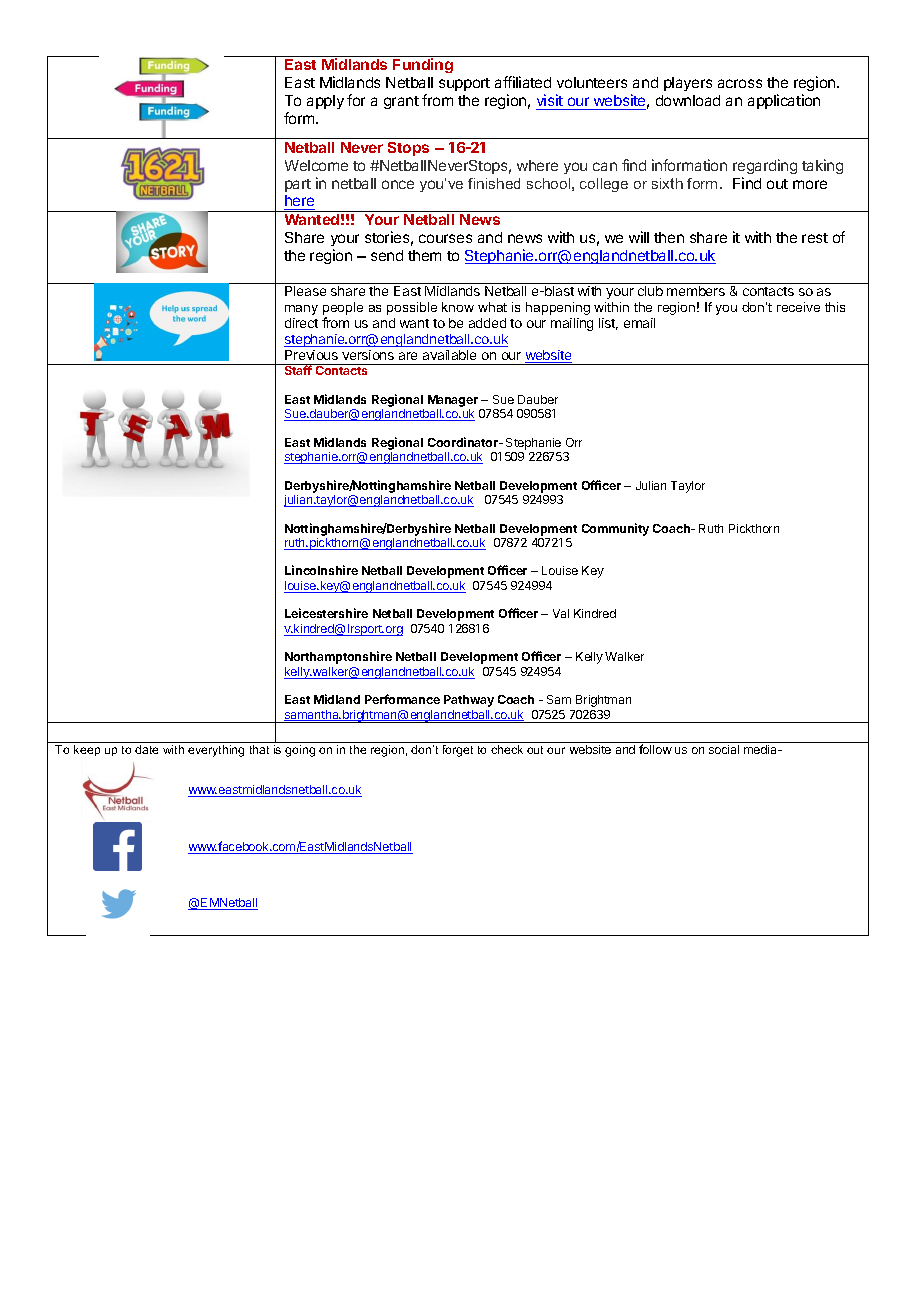 The height and width of the image is (1308, 924). I want to click on application, so click(784, 101).
